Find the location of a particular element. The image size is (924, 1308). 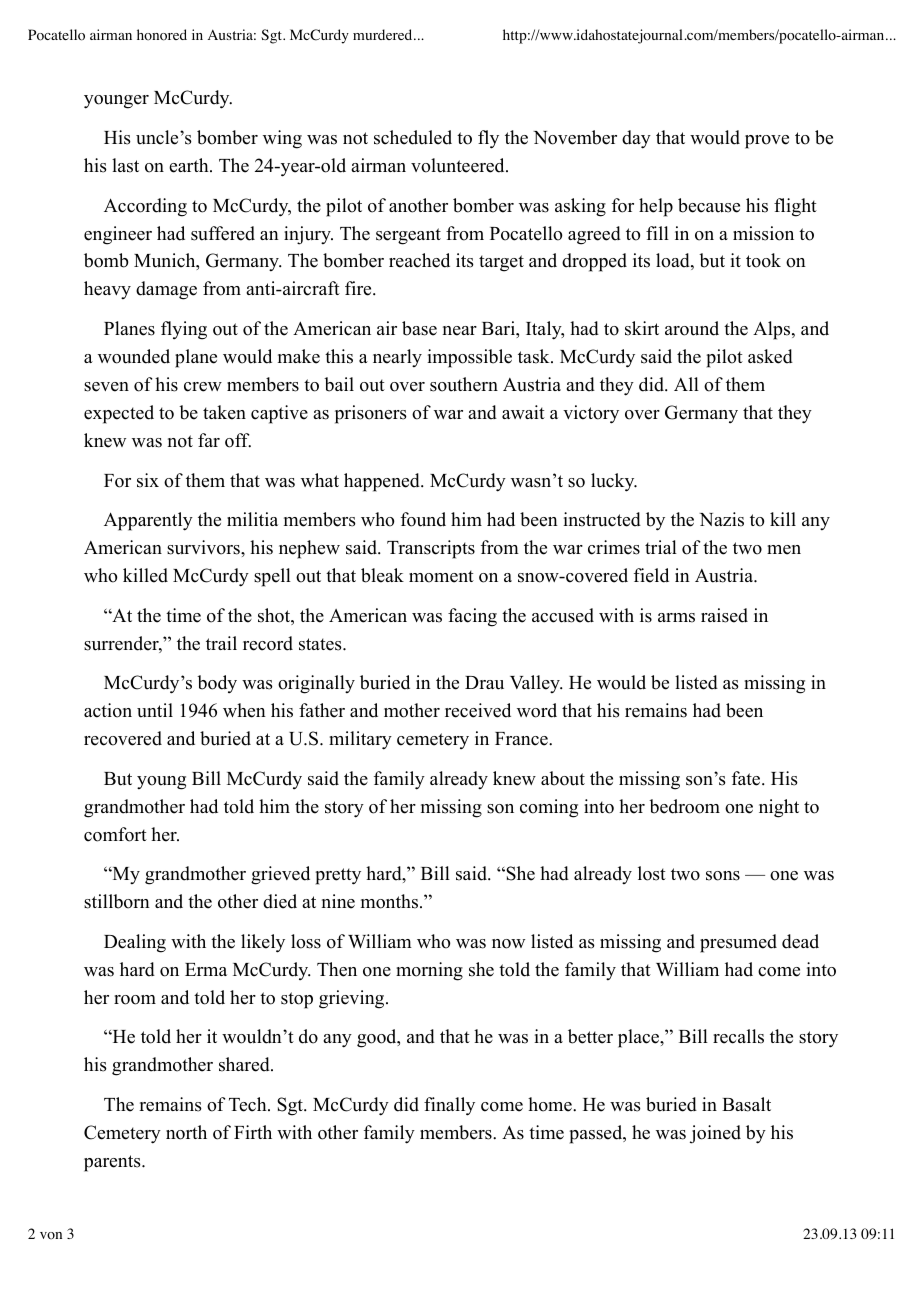

comfort is located at coordinates (115, 834).
